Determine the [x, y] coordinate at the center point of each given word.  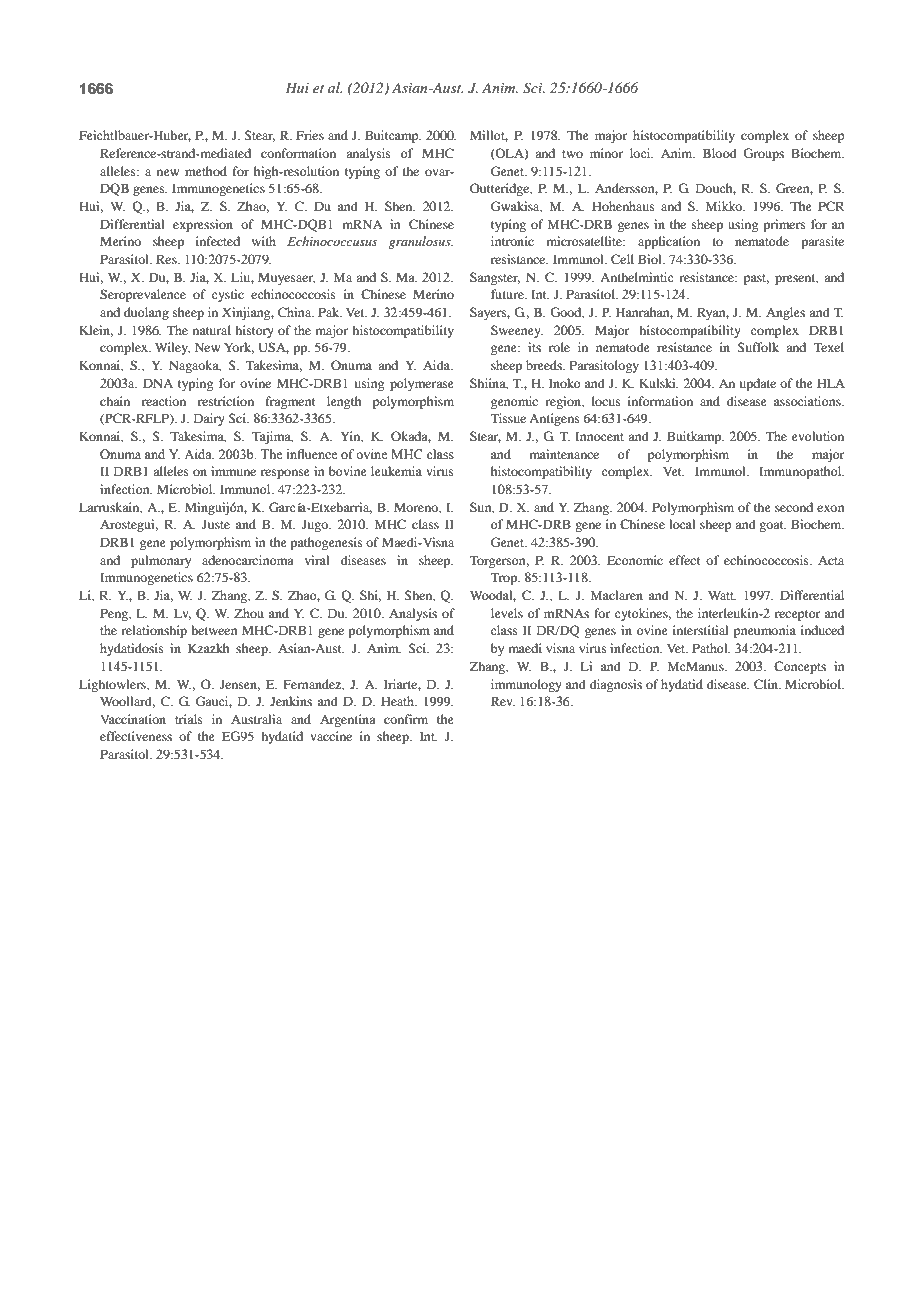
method [206, 171]
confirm [406, 719]
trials [189, 719]
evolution [818, 436]
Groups [763, 154]
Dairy [209, 419]
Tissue [508, 418]
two [572, 154]
